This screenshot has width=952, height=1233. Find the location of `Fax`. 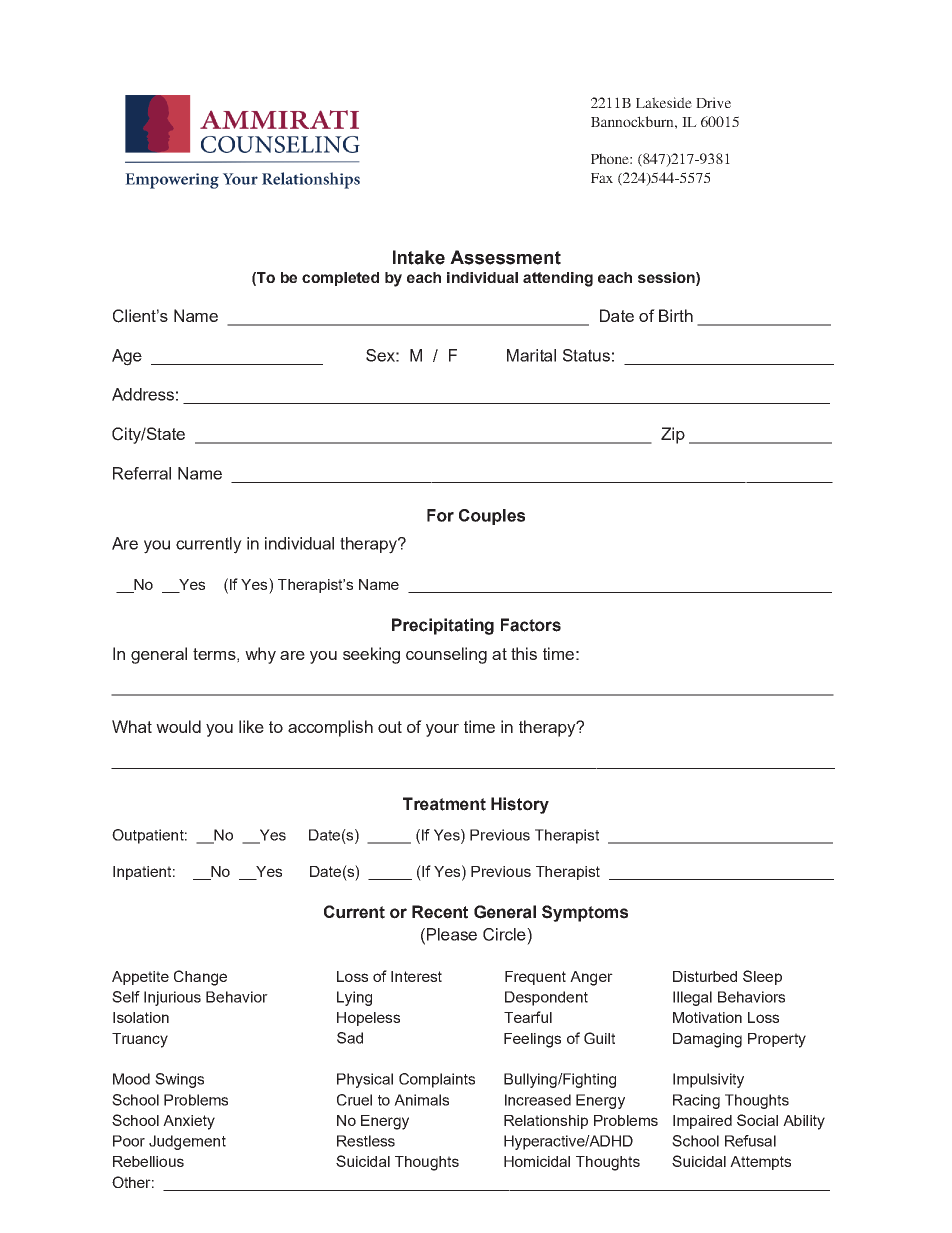

Fax is located at coordinates (602, 178).
